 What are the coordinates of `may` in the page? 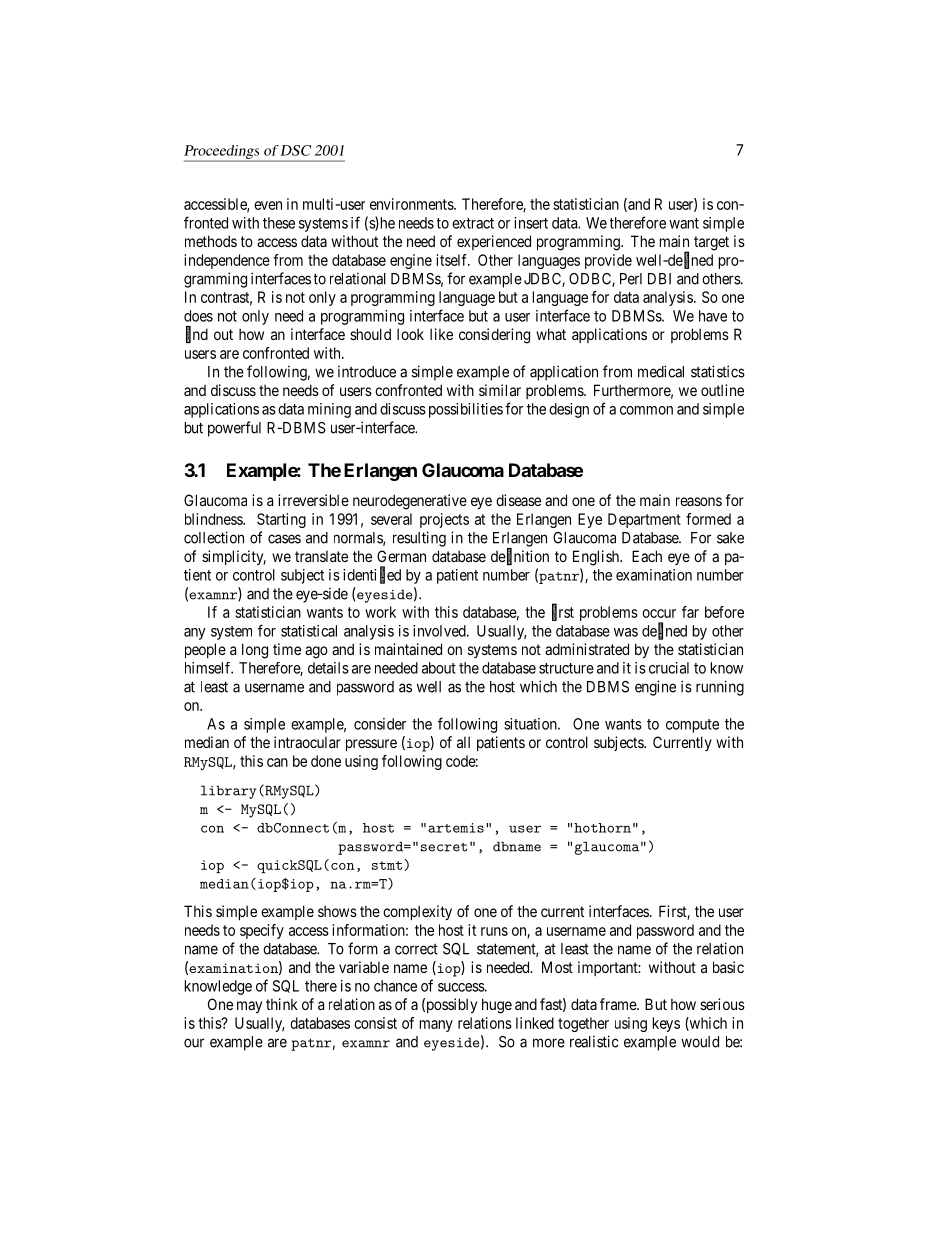 It's located at (249, 1007).
